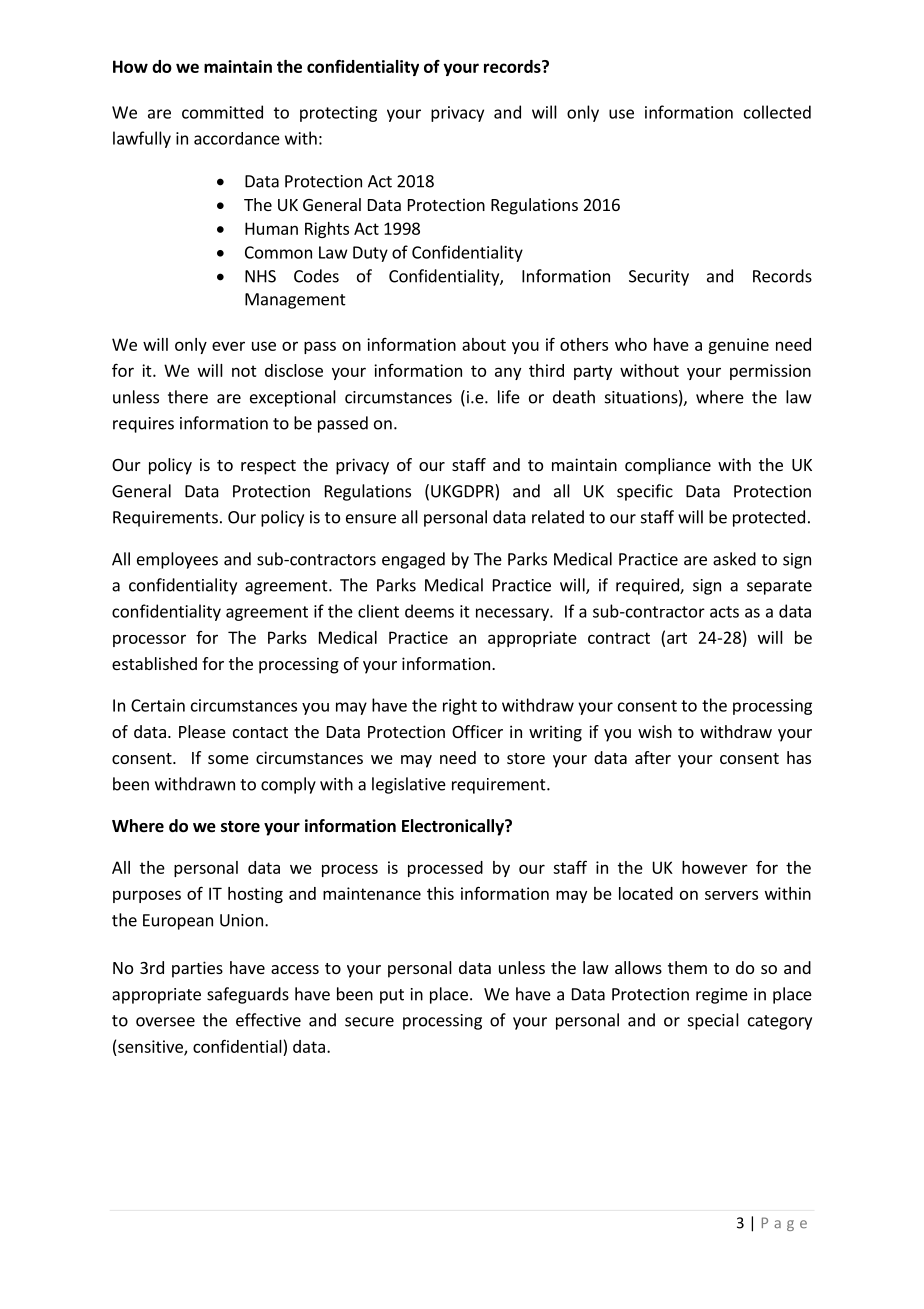 This screenshot has height=1309, width=924. I want to click on special, so click(713, 1021).
